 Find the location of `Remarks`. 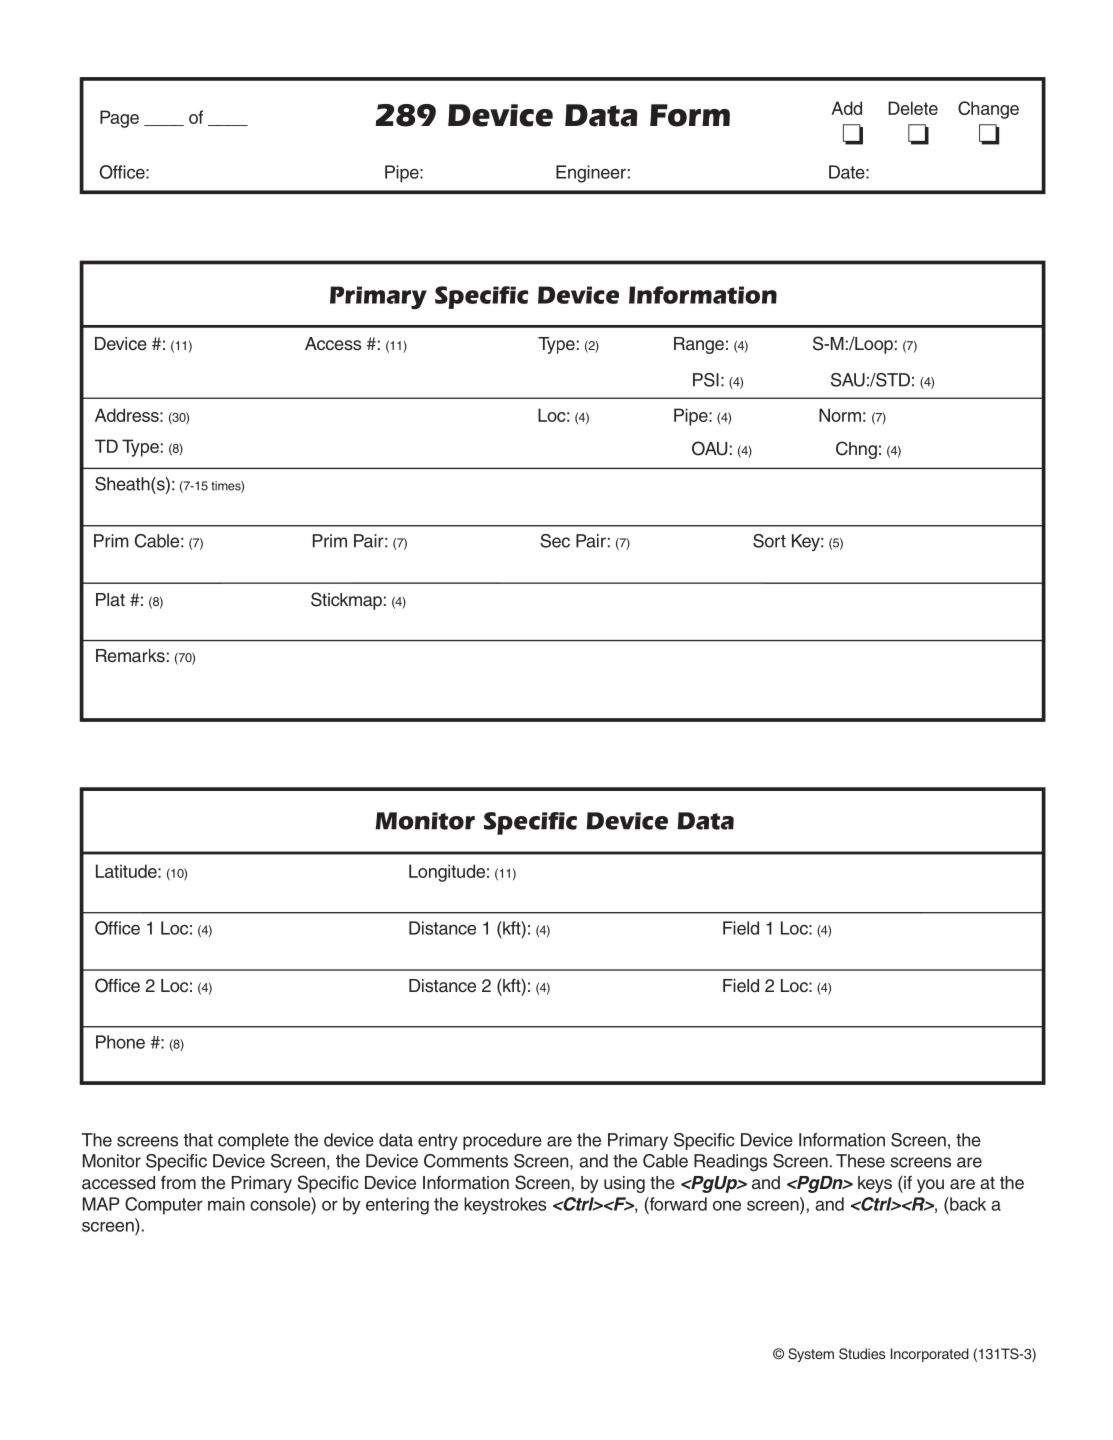

Remarks is located at coordinates (130, 656).
